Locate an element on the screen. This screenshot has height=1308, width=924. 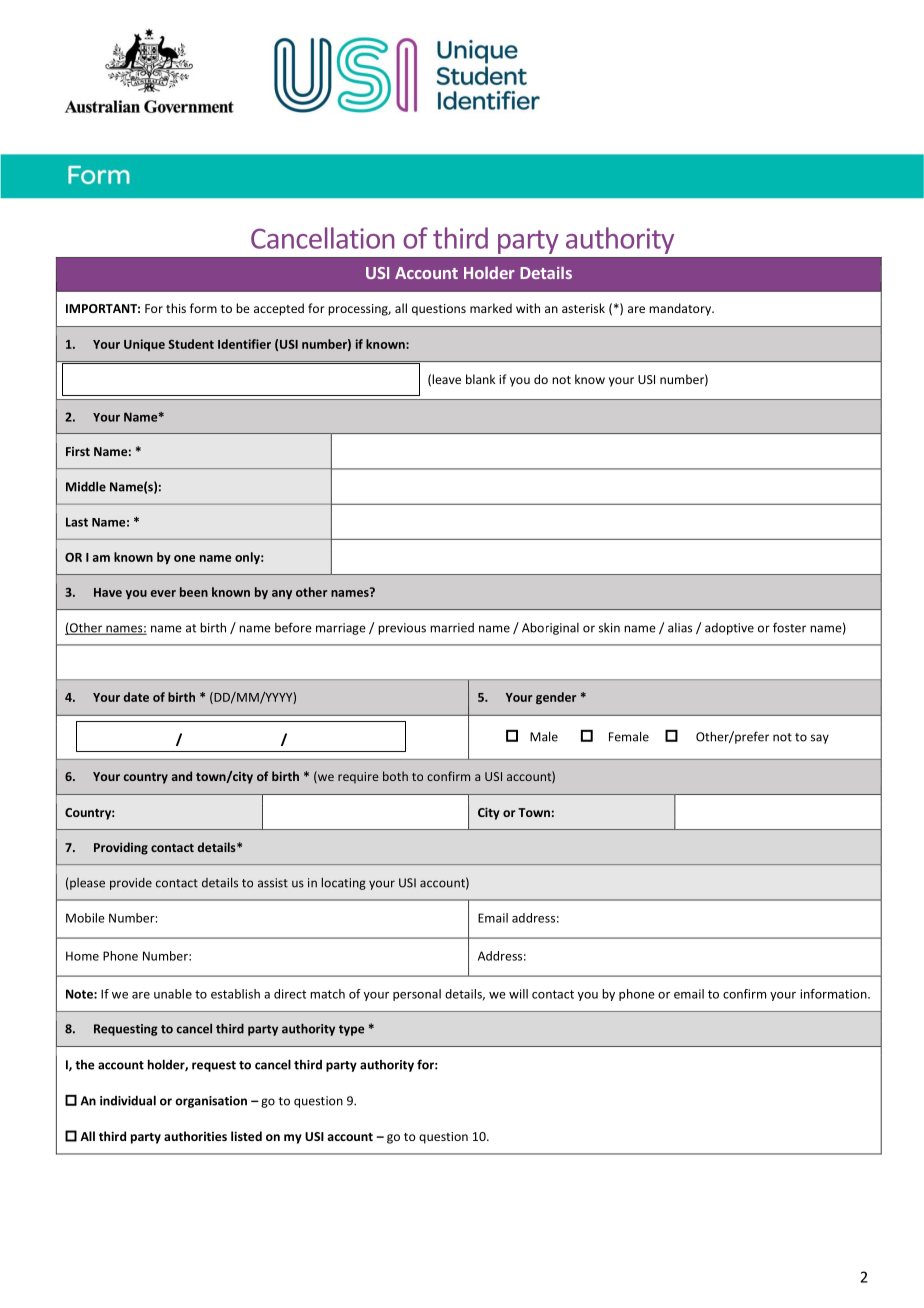
type is located at coordinates (351, 1030).
